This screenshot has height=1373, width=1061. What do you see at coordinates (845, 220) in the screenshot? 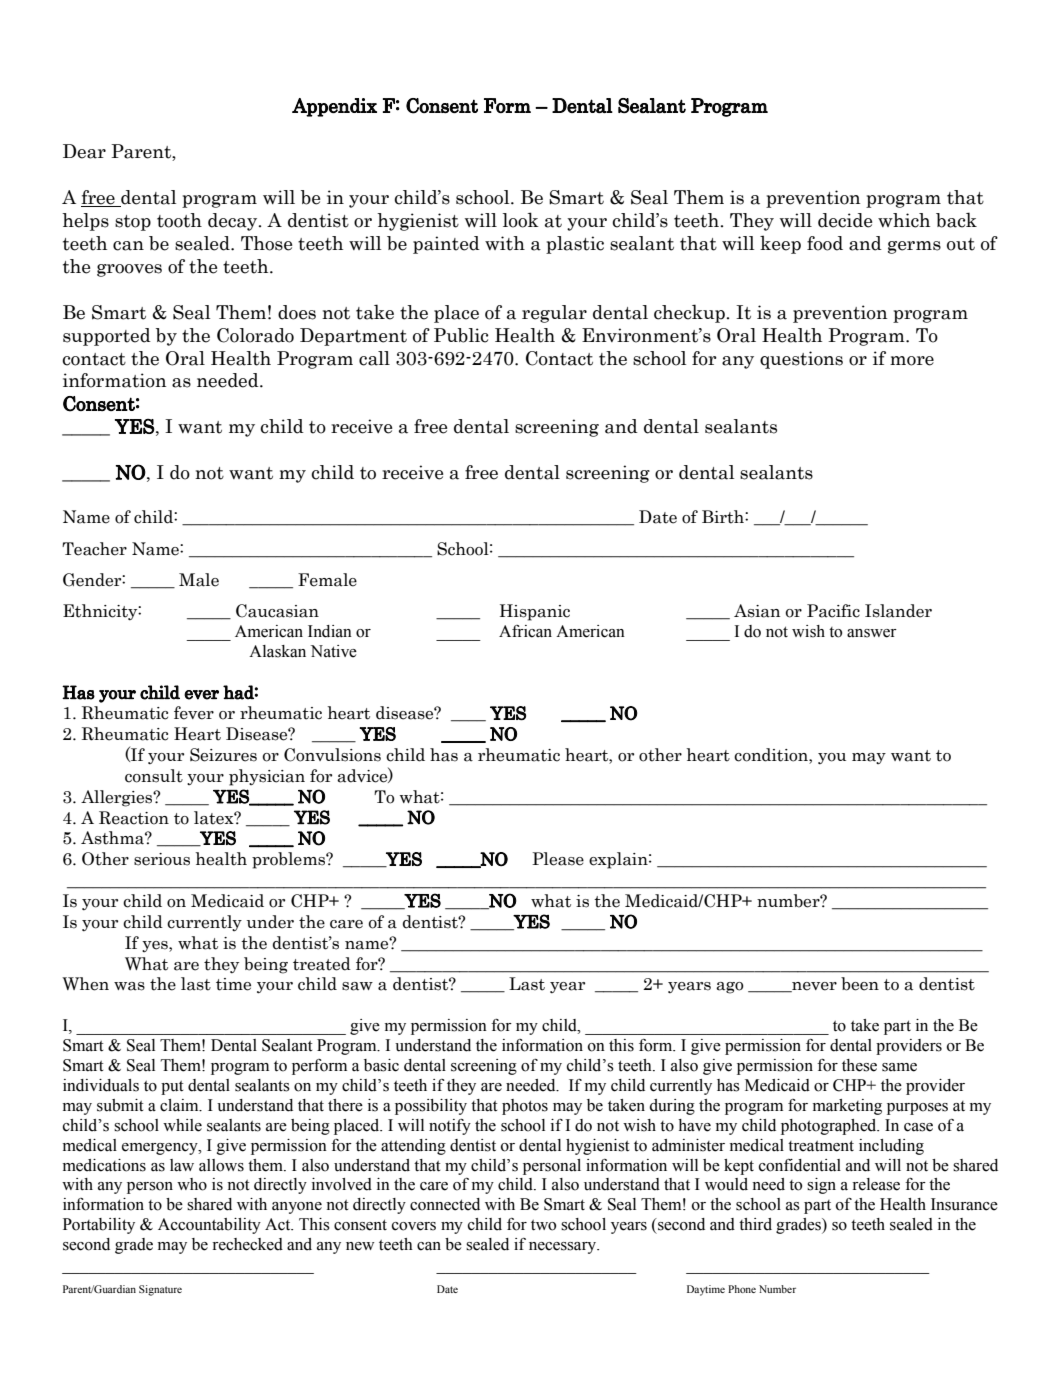
I see `decide` at bounding box center [845, 220].
